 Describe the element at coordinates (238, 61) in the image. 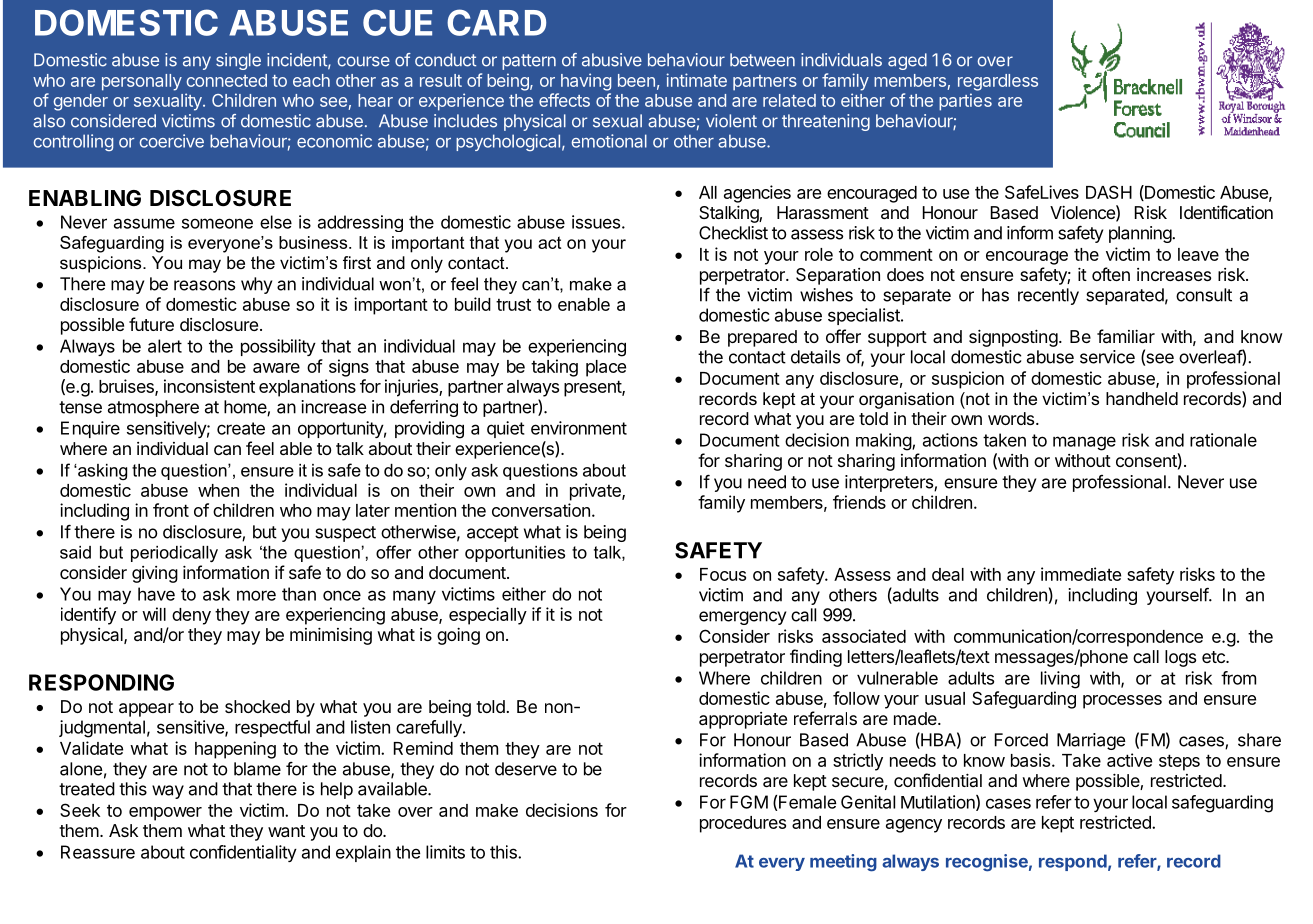

I see `single` at that location.
